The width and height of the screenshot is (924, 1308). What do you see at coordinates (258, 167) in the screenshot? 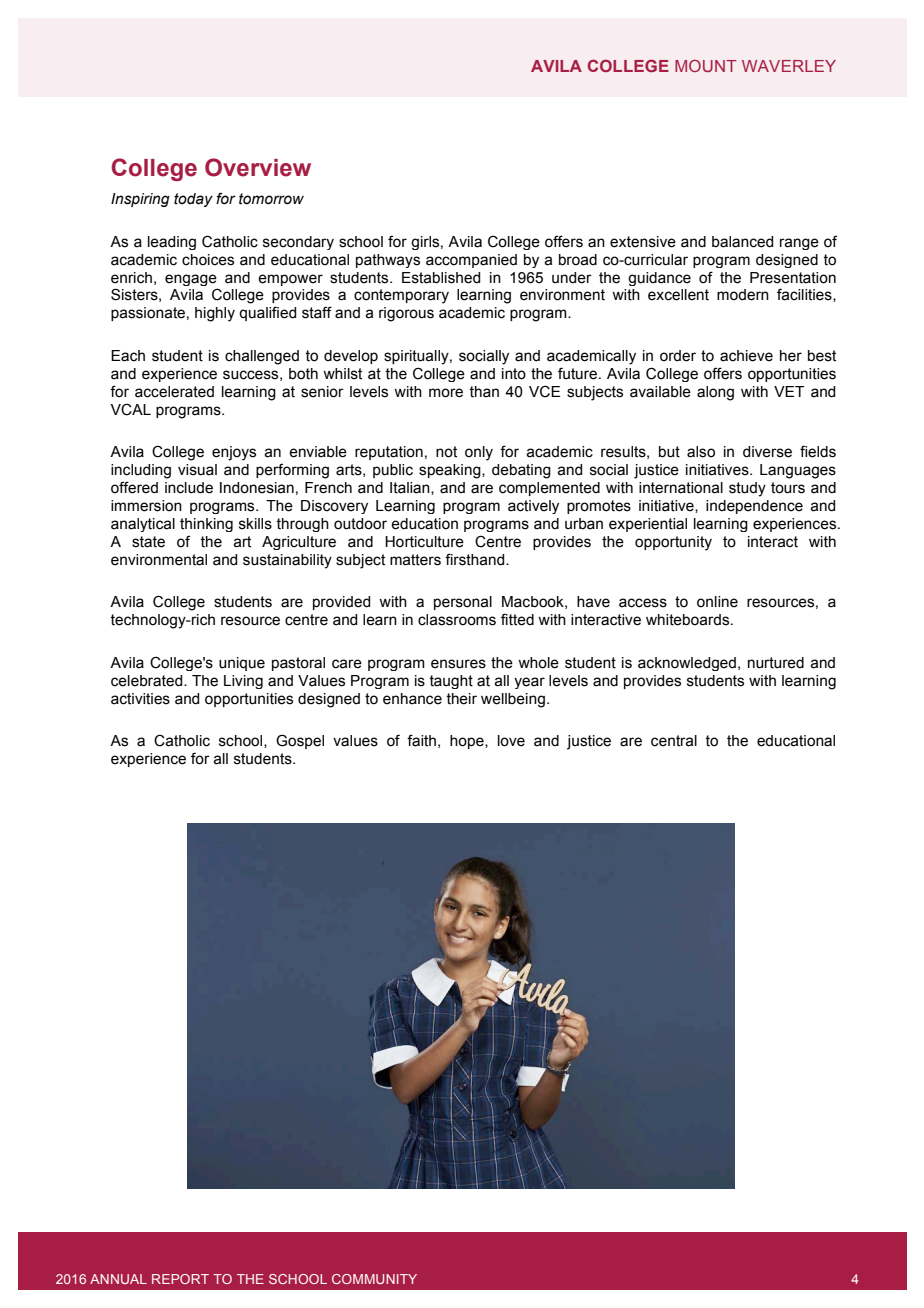
I see `Overview` at bounding box center [258, 167].
